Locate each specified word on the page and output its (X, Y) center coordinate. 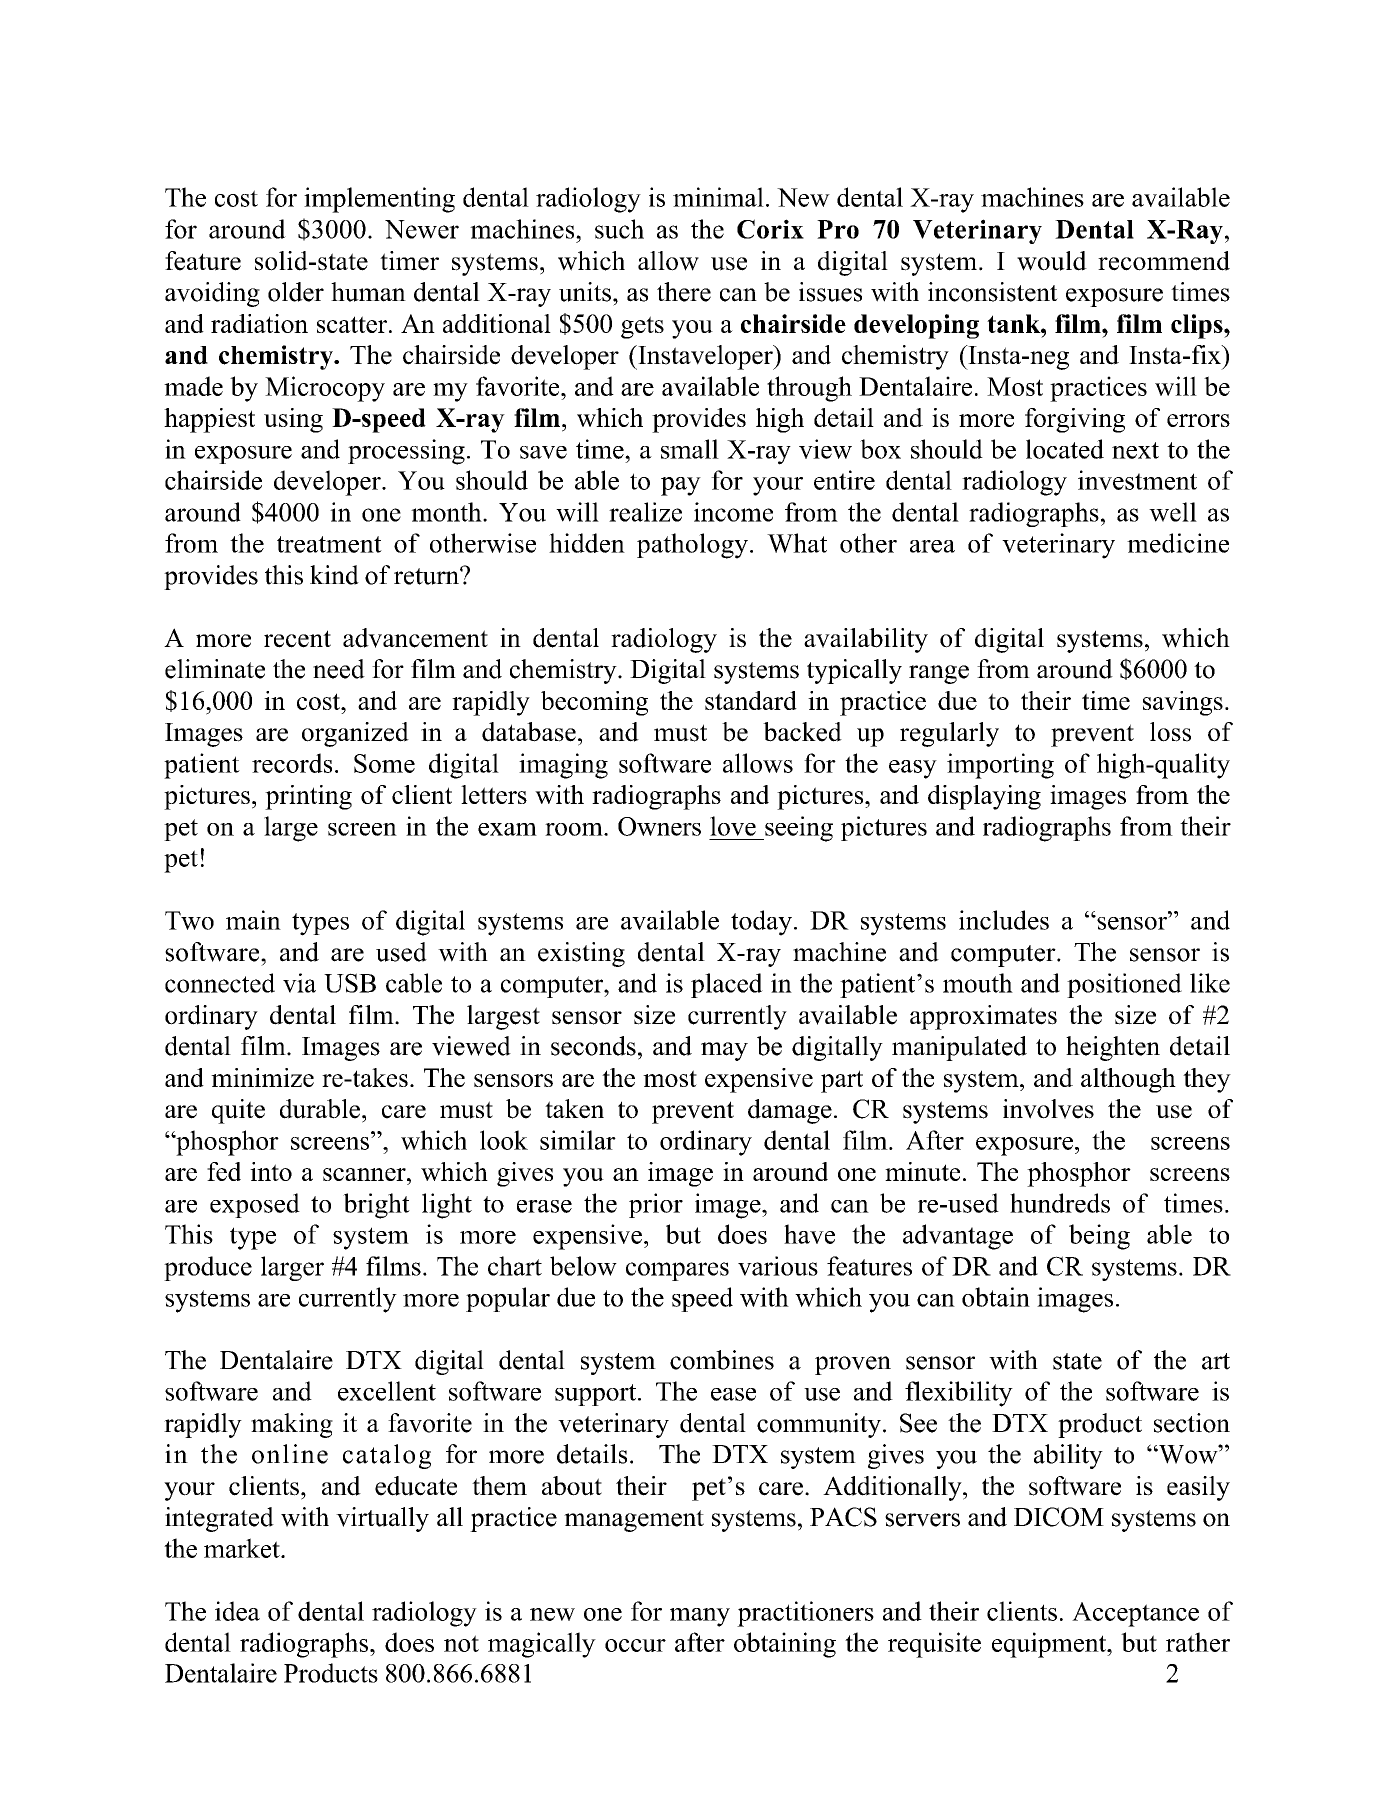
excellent (387, 1391)
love (733, 826)
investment (1137, 480)
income (733, 512)
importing (1000, 766)
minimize (262, 1077)
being (1099, 1237)
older (296, 292)
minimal (718, 197)
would (1052, 261)
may (724, 1051)
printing (308, 797)
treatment (329, 544)
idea (237, 1611)
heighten (1113, 1048)
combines (722, 1360)
